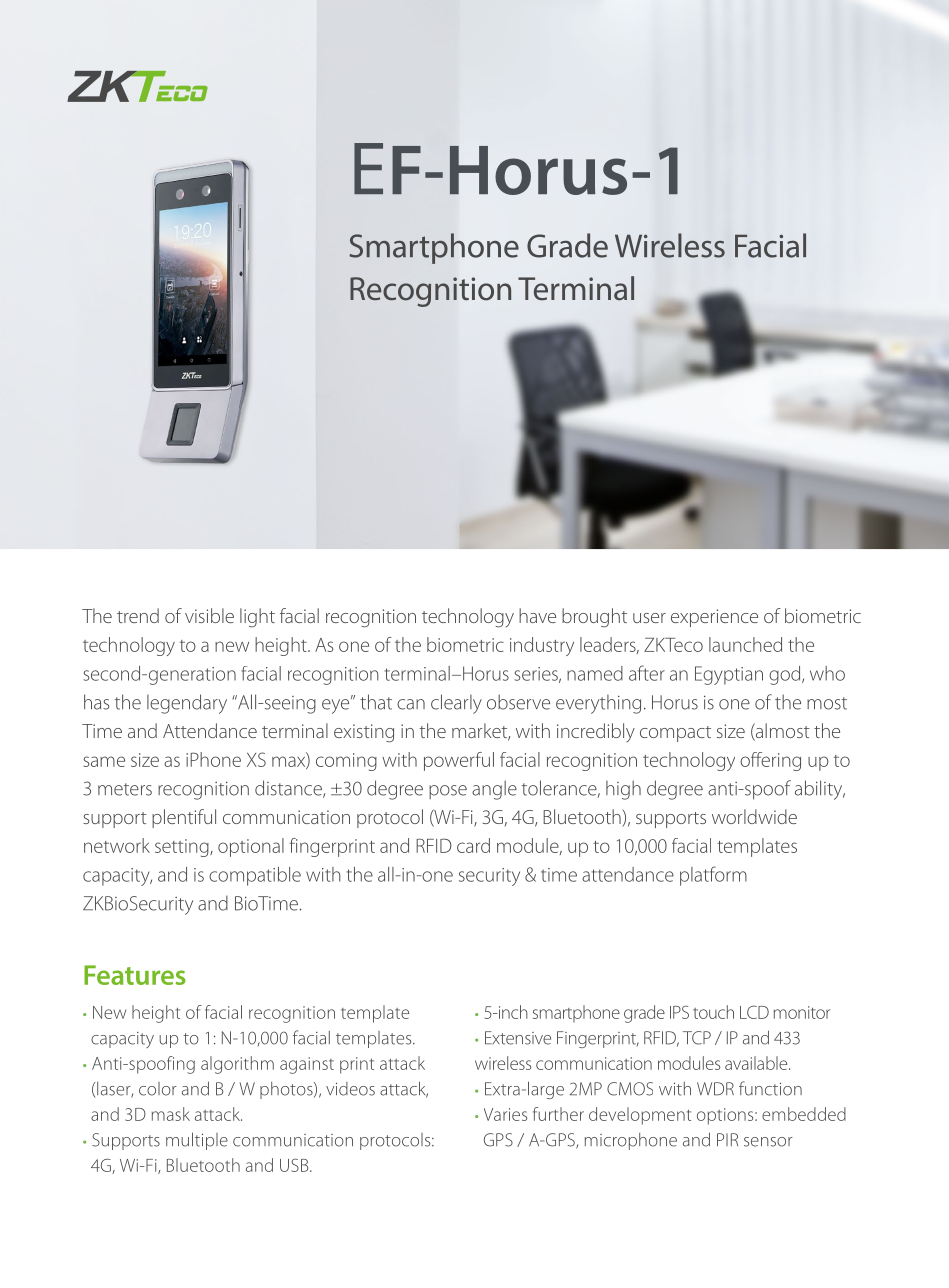 The image size is (949, 1288). Describe the element at coordinates (505, 1114) in the screenshot. I see `Varies` at that location.
